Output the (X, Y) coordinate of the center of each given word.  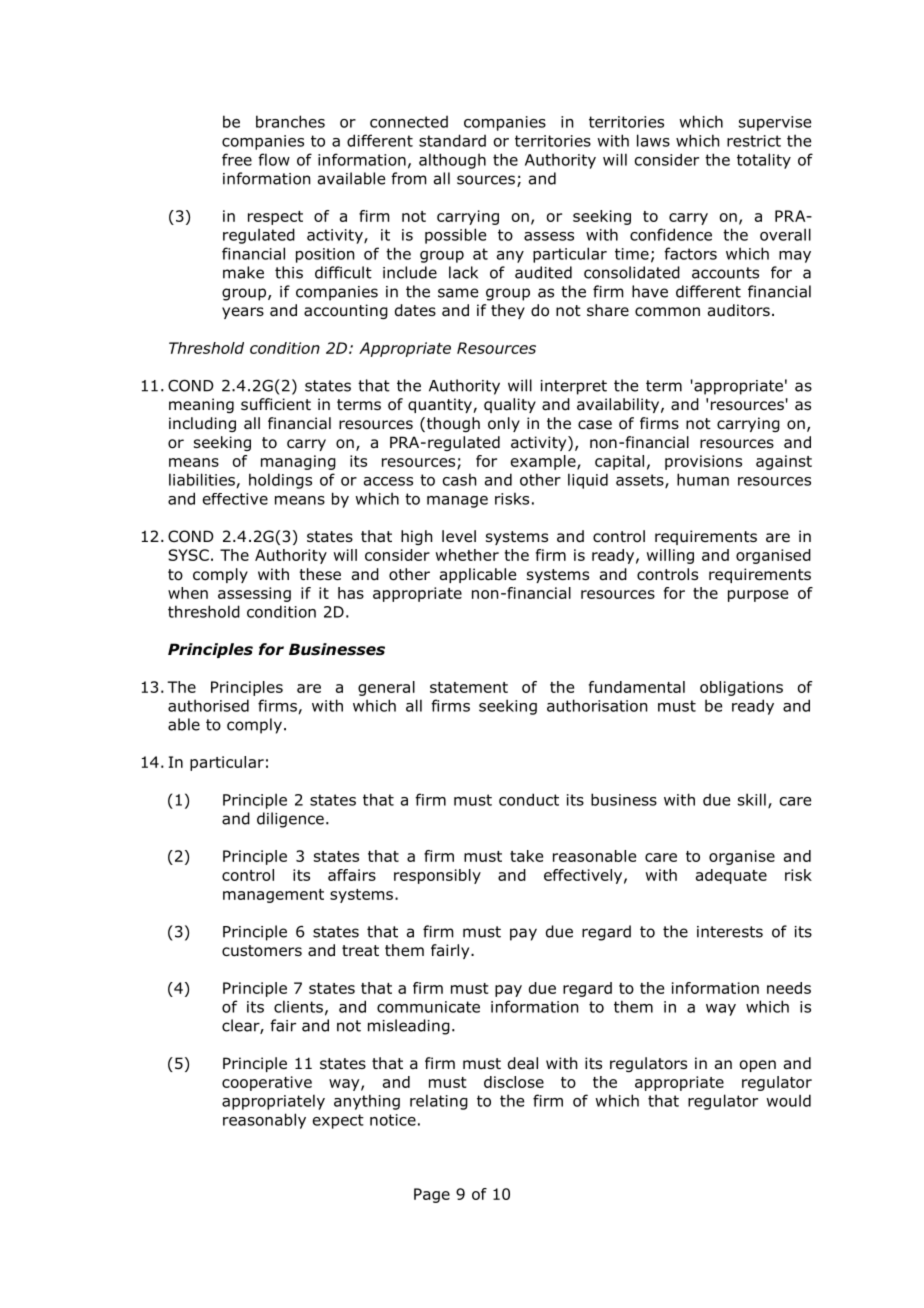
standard (452, 140)
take (526, 856)
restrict (754, 141)
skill (752, 799)
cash (459, 479)
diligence (290, 820)
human (703, 479)
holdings (280, 481)
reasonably (264, 1121)
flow (274, 159)
